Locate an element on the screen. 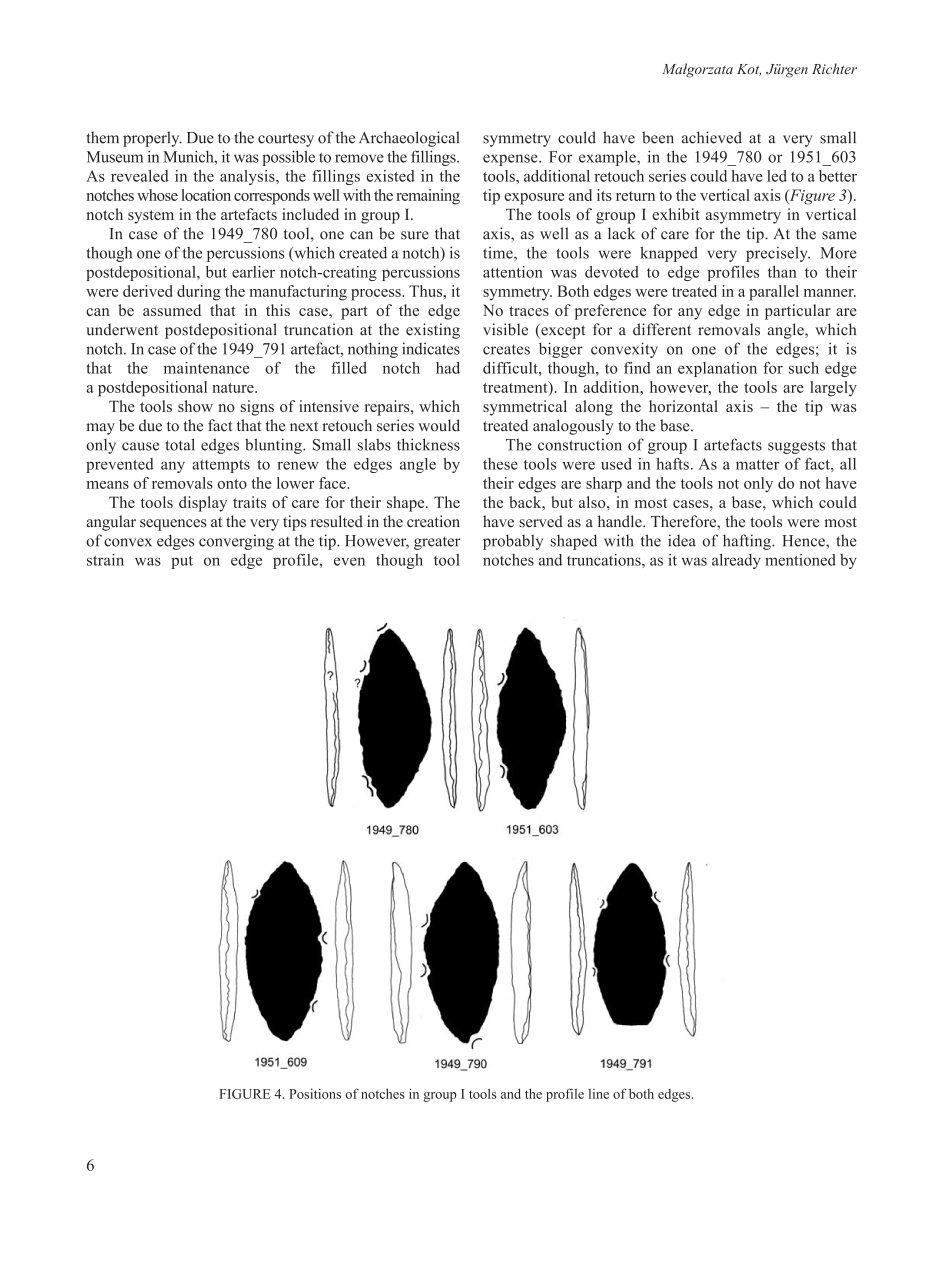  line is located at coordinates (599, 1094).
